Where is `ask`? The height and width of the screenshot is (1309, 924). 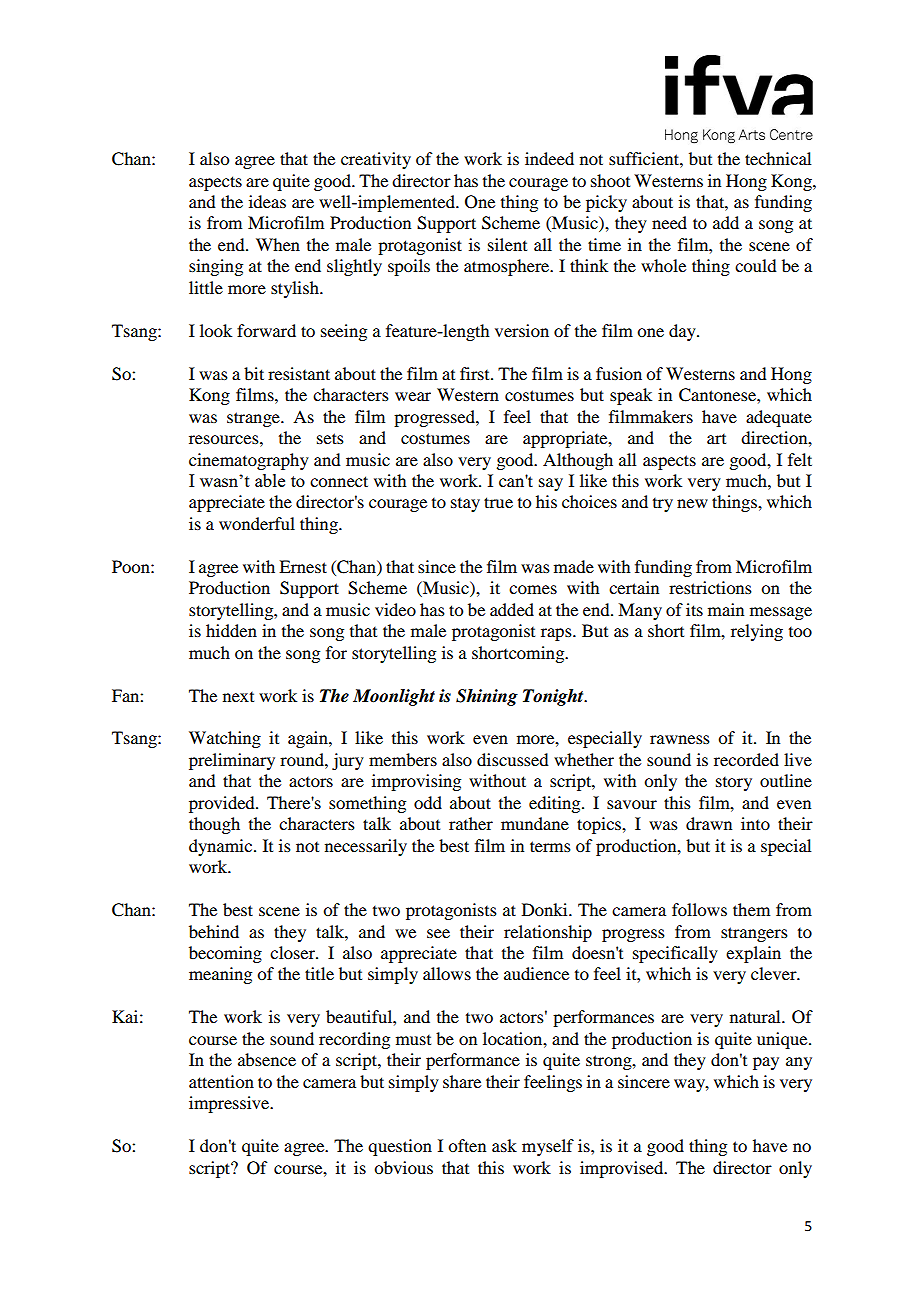 ask is located at coordinates (504, 1145).
